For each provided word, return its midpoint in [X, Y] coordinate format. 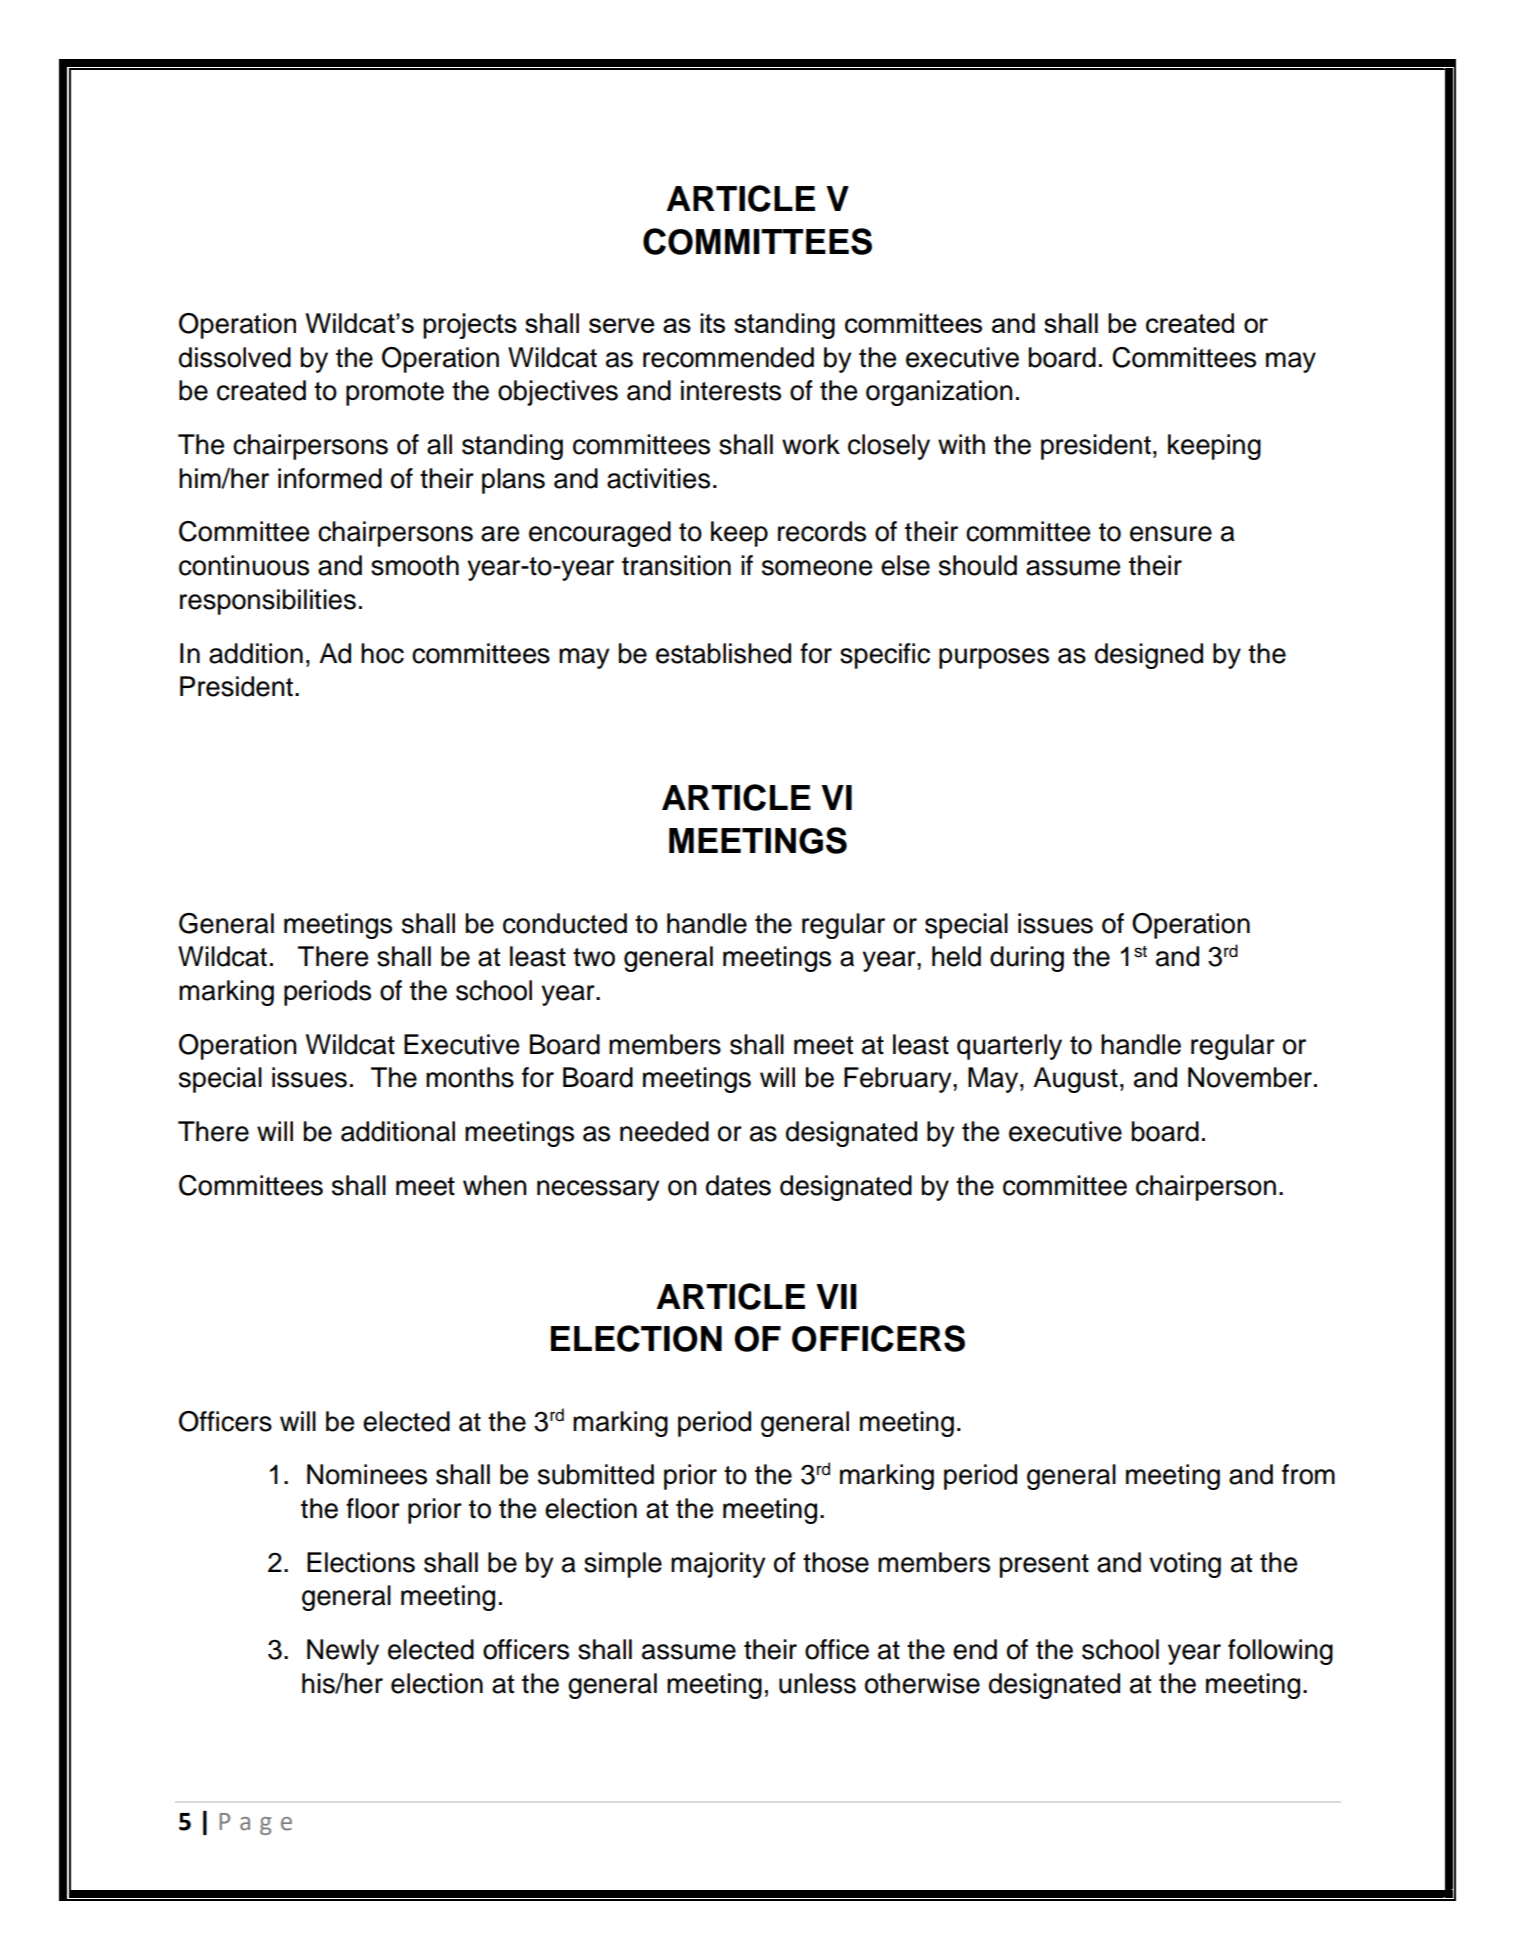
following [1280, 1652]
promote [395, 394]
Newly [343, 1652]
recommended [728, 357]
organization [939, 393]
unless [817, 1683]
